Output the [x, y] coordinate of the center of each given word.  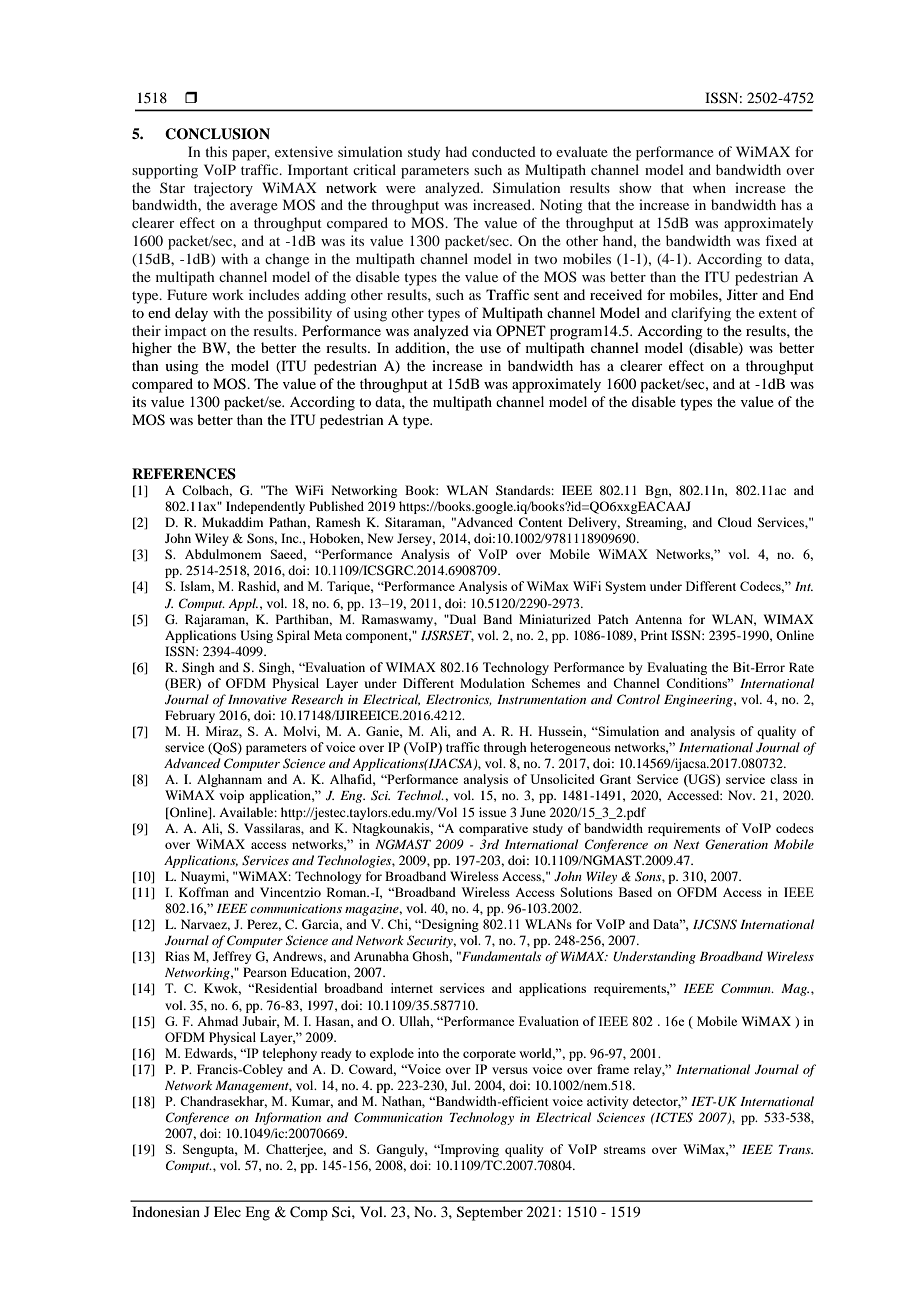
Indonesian [166, 1211]
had [456, 151]
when [709, 187]
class [783, 779]
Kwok [222, 989]
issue [492, 812]
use [490, 349]
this [216, 151]
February [190, 716]
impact [186, 332]
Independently [265, 507]
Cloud [735, 522]
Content [541, 522]
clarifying [701, 314]
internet [412, 988]
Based [635, 892]
